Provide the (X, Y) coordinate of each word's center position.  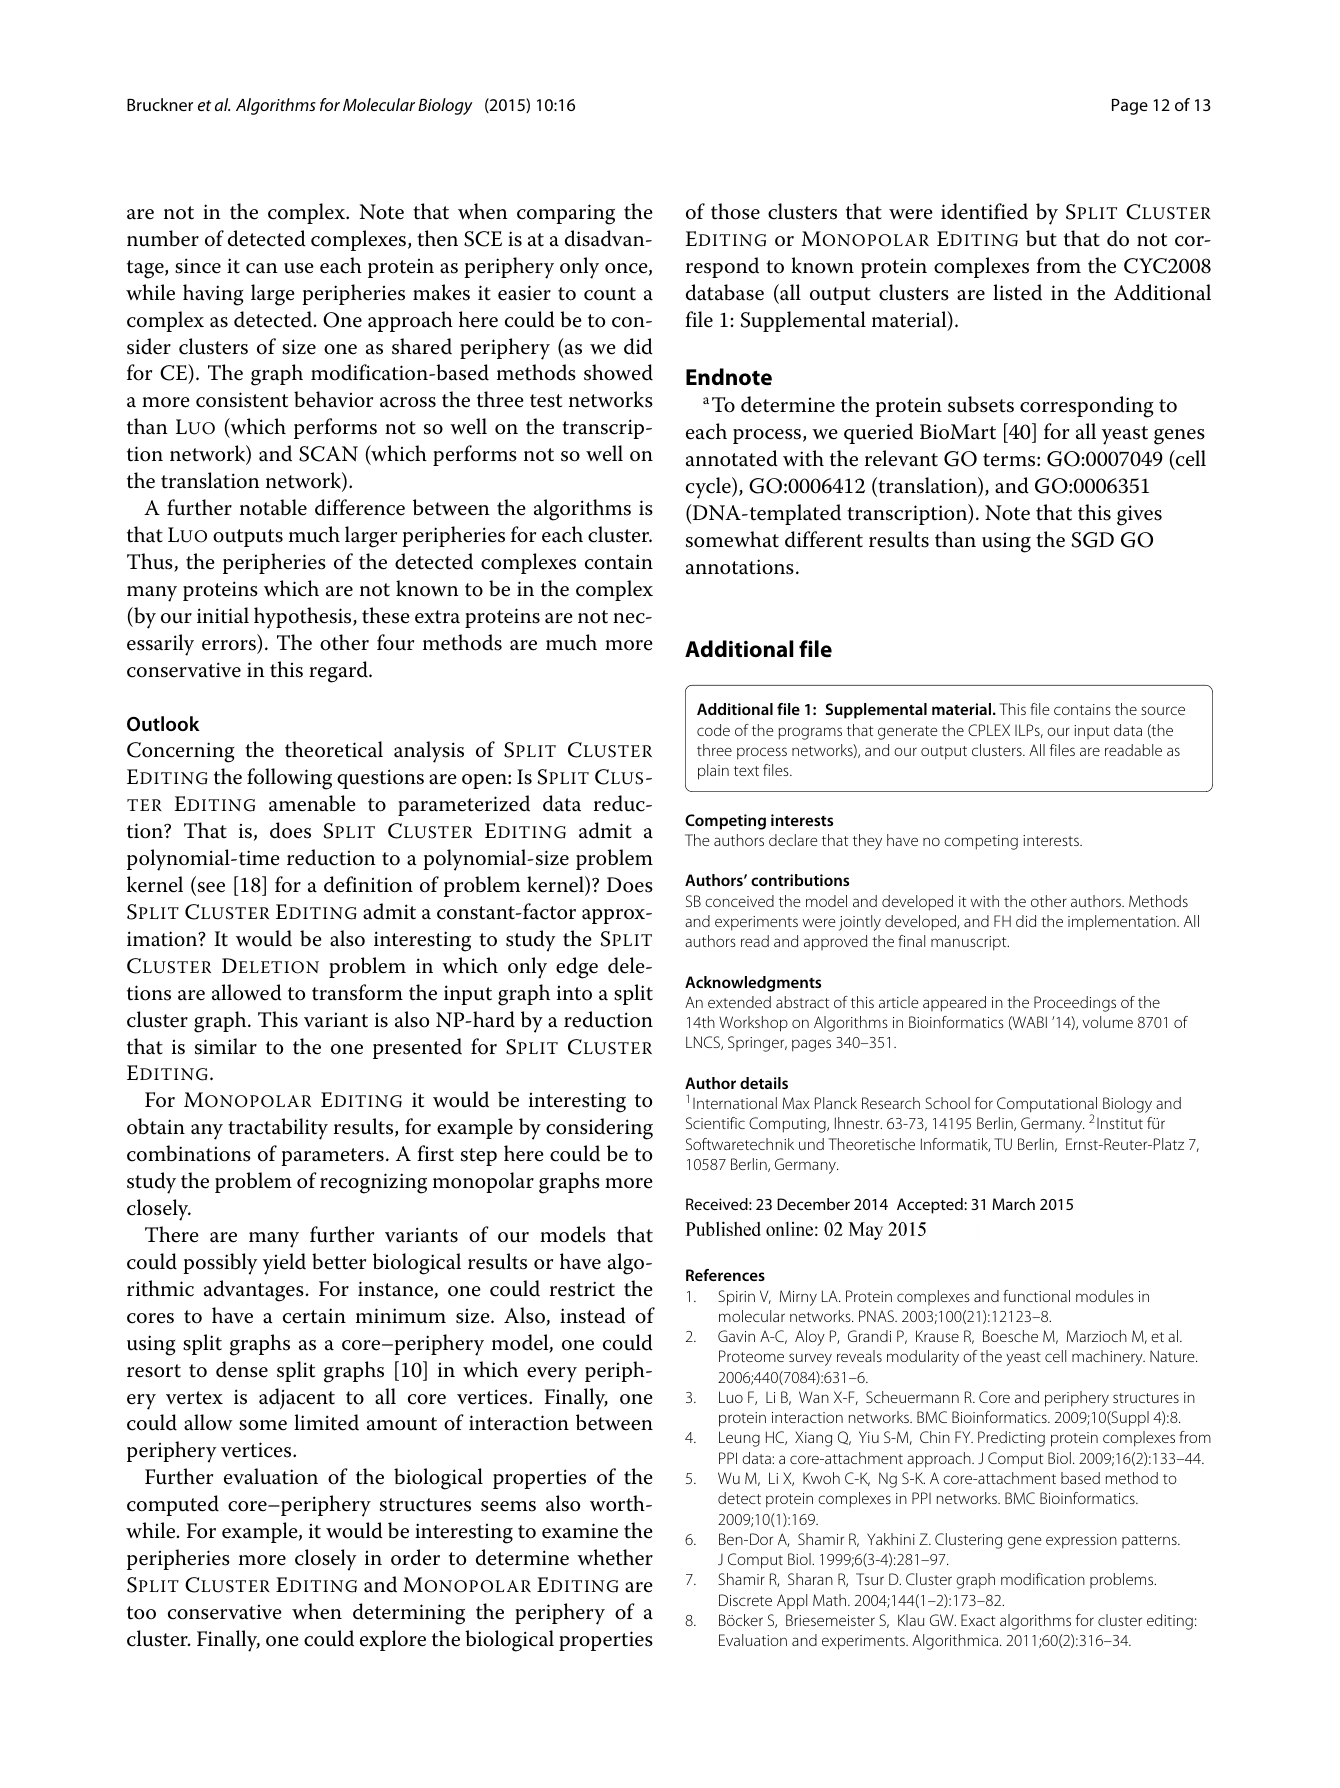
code (713, 730)
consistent (242, 400)
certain (314, 1316)
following (289, 779)
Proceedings (1075, 1004)
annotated (732, 458)
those (735, 211)
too (141, 1613)
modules (1105, 1296)
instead (593, 1315)
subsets (981, 404)
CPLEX (989, 730)
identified (984, 211)
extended (739, 1002)
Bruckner (160, 104)
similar (226, 1046)
